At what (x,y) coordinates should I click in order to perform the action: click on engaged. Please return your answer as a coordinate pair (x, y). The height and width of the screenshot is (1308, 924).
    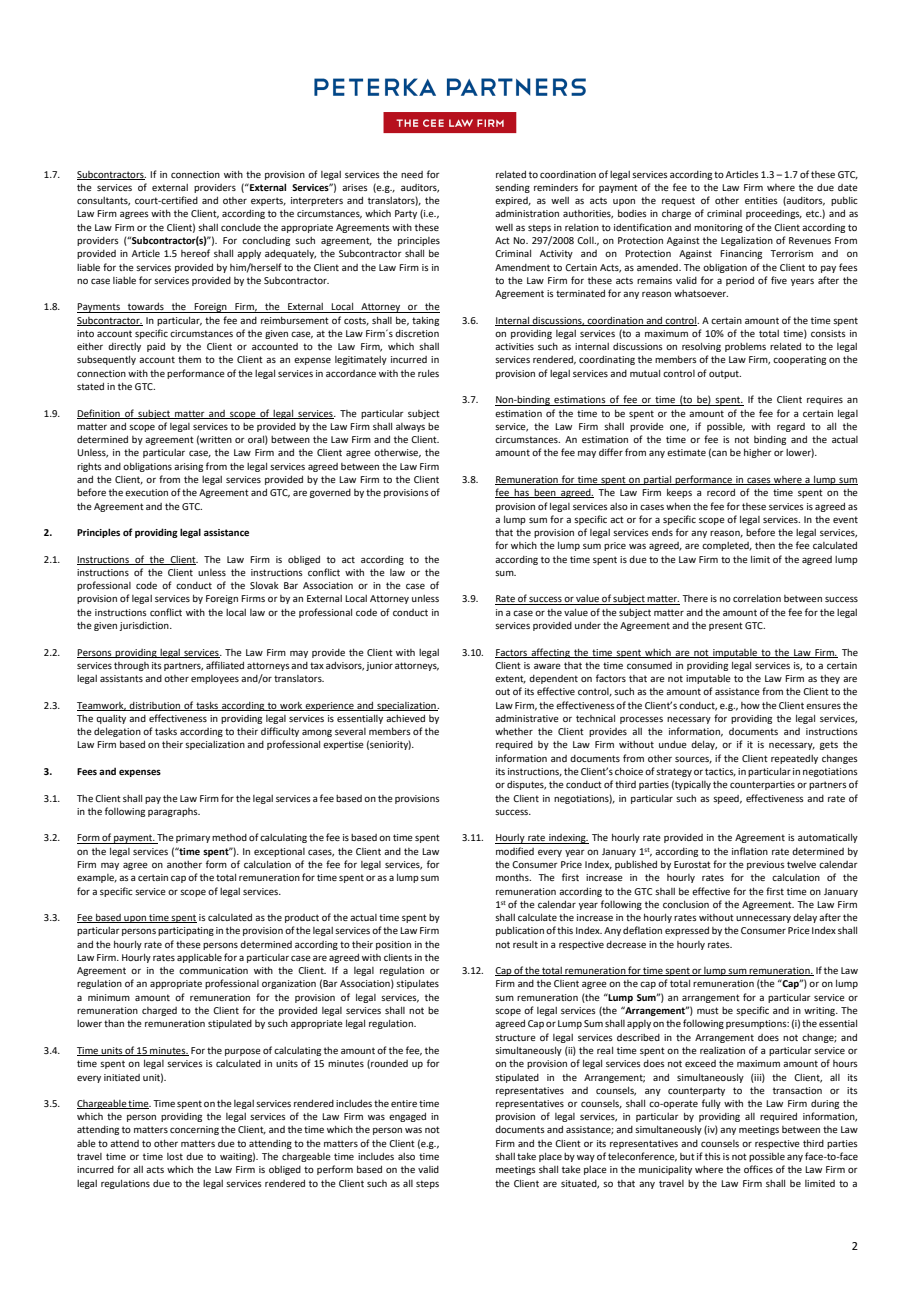
    Looking at the image, I should click on (407, 1117).
